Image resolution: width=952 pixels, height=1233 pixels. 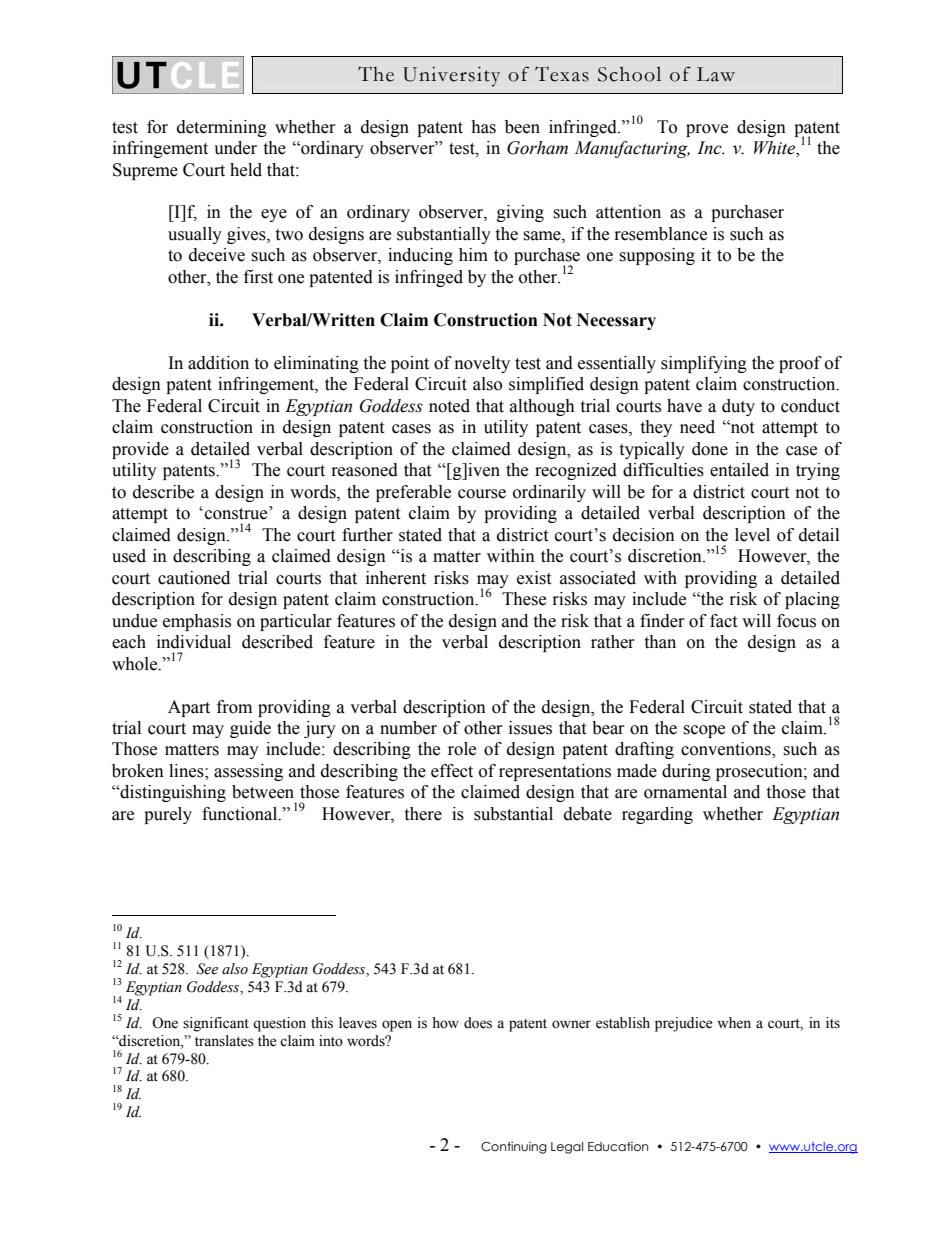 What do you see at coordinates (524, 599) in the screenshot?
I see `These` at bounding box center [524, 599].
